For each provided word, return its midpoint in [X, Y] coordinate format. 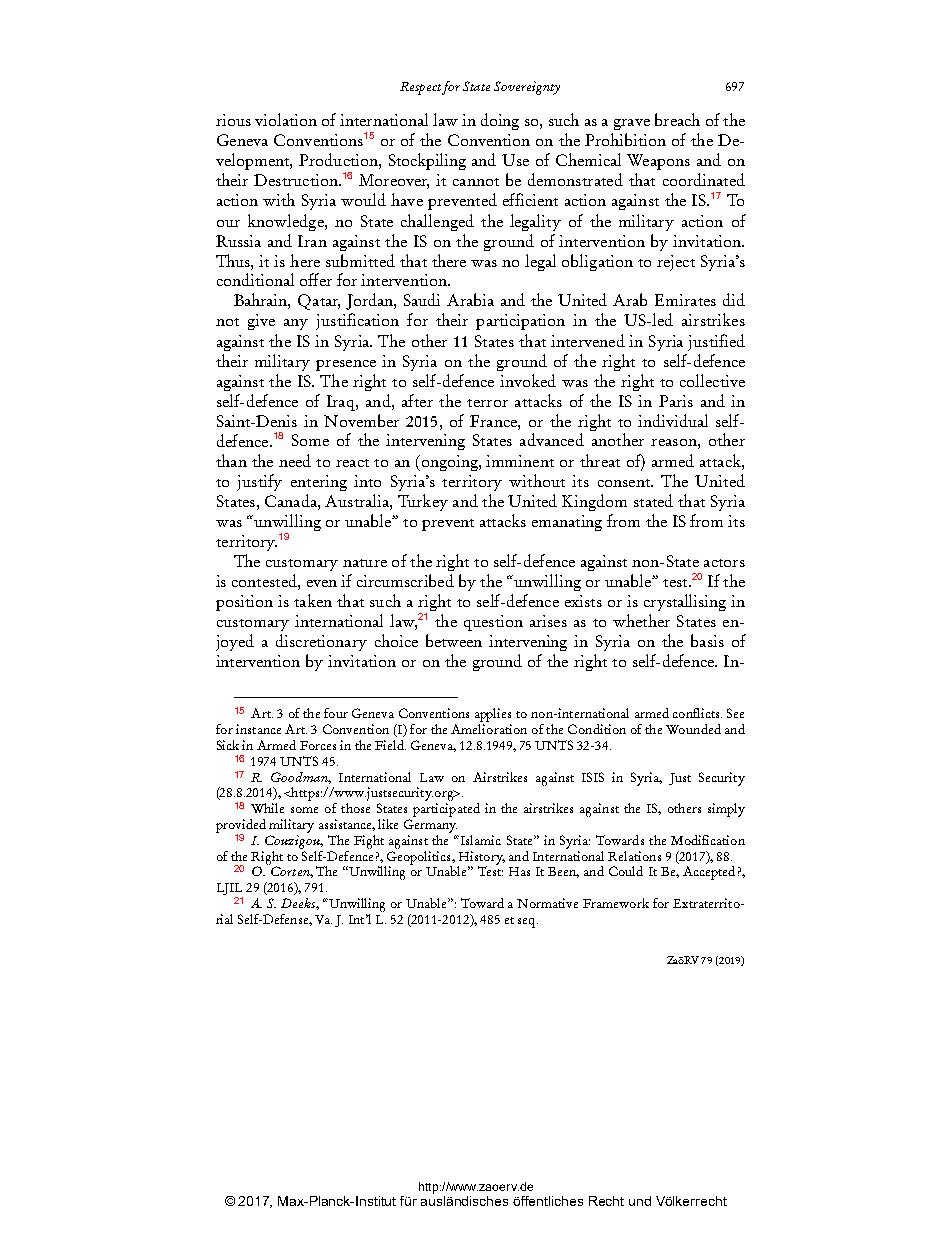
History [481, 859]
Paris [676, 401]
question [493, 623]
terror [487, 403]
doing [500, 121]
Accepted [709, 873]
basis [707, 640]
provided [241, 827]
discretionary [321, 642]
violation [286, 119]
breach [677, 119]
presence [346, 365]
